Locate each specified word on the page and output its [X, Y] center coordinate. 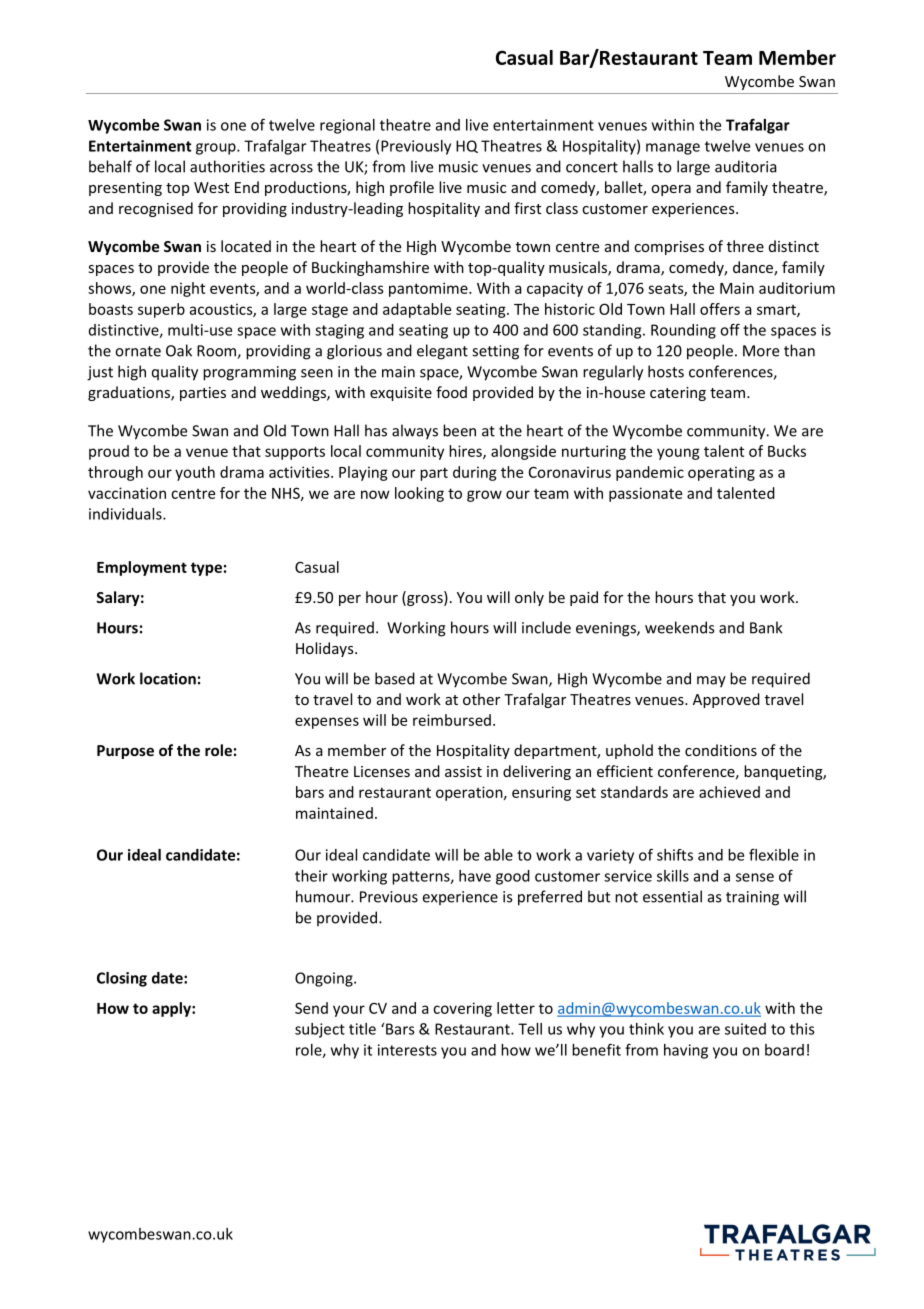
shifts [675, 855]
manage [673, 149]
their [311, 876]
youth [195, 473]
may [711, 682]
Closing [122, 979]
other [481, 699]
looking [419, 494]
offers [720, 309]
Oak [179, 350]
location [168, 678]
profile [412, 188]
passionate [645, 494]
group [217, 149]
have [475, 876]
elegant [442, 352]
